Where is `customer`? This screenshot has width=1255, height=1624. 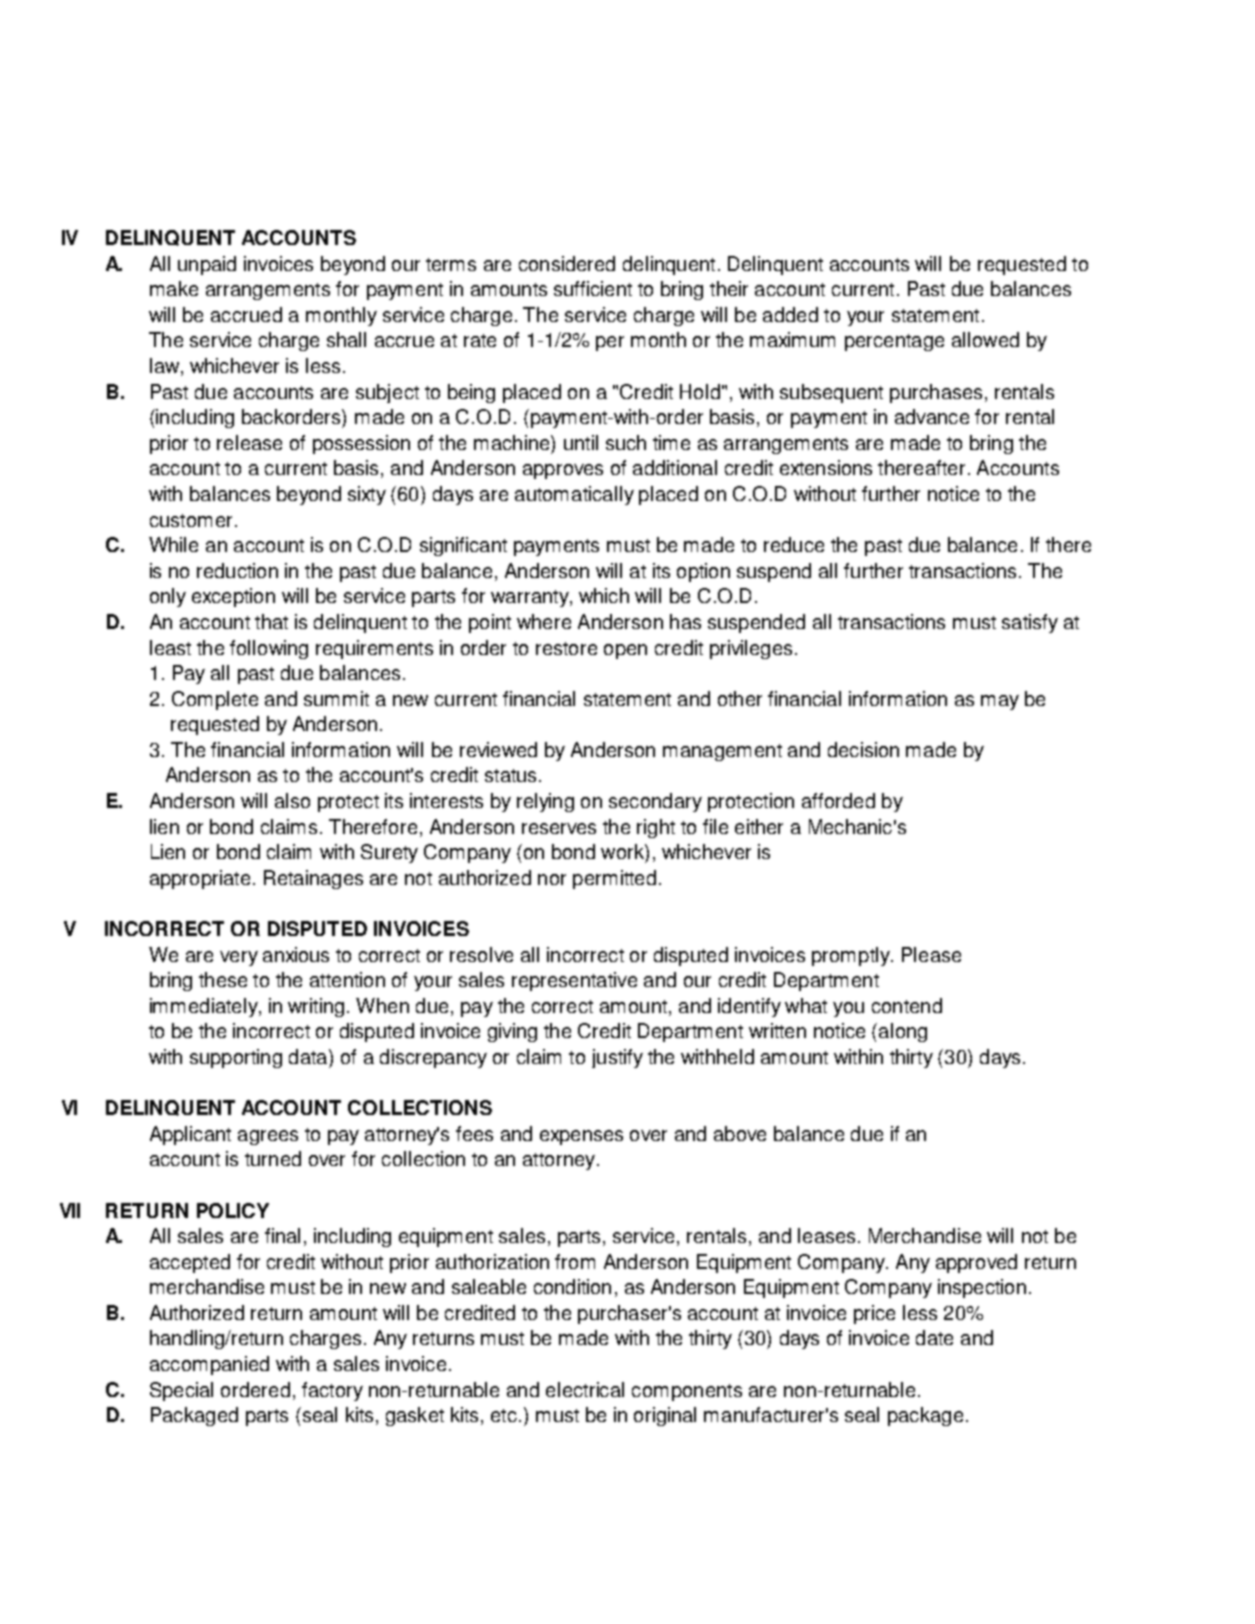
customer is located at coordinates (191, 520).
